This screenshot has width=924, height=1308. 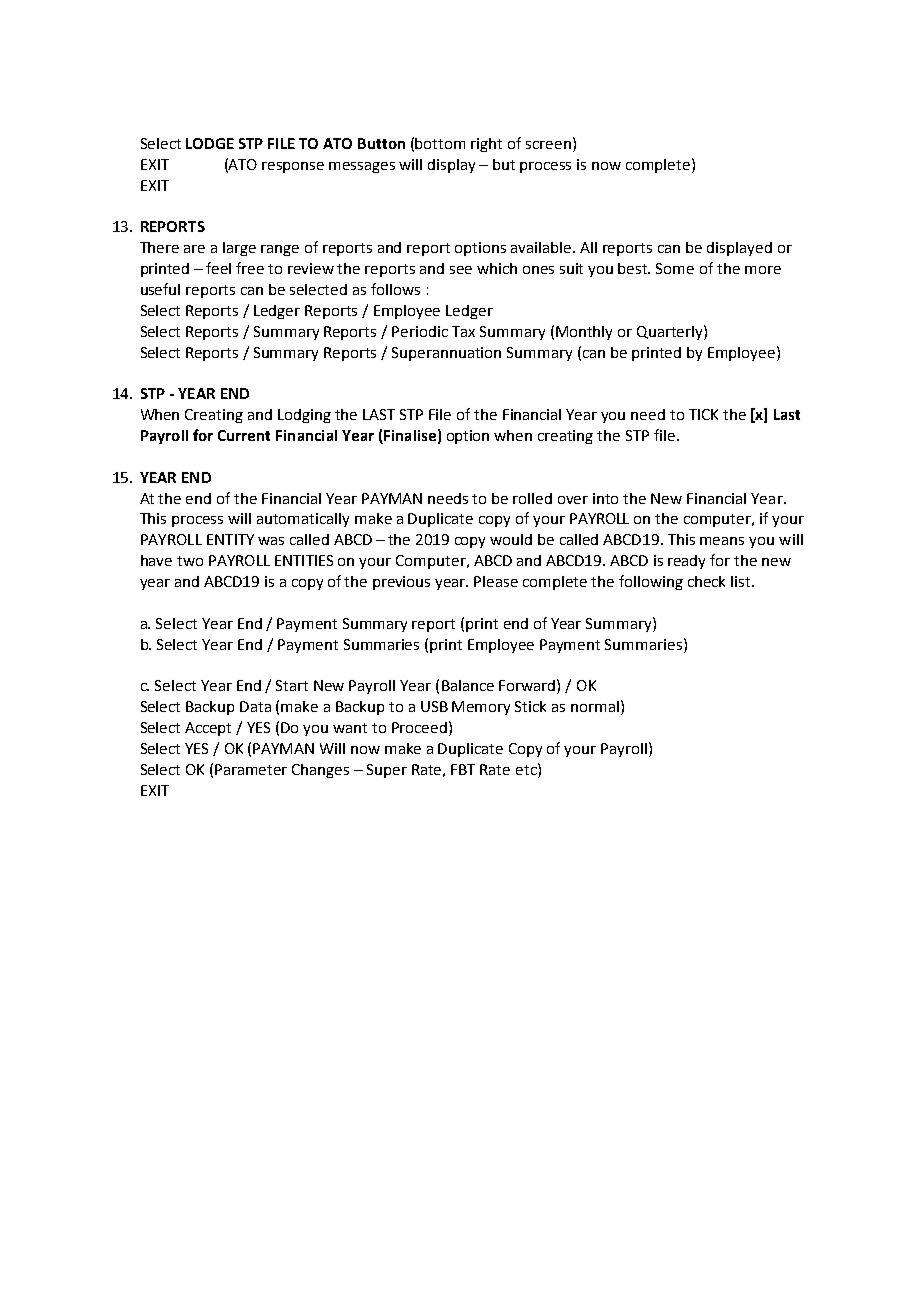 I want to click on LODGE, so click(x=210, y=143).
